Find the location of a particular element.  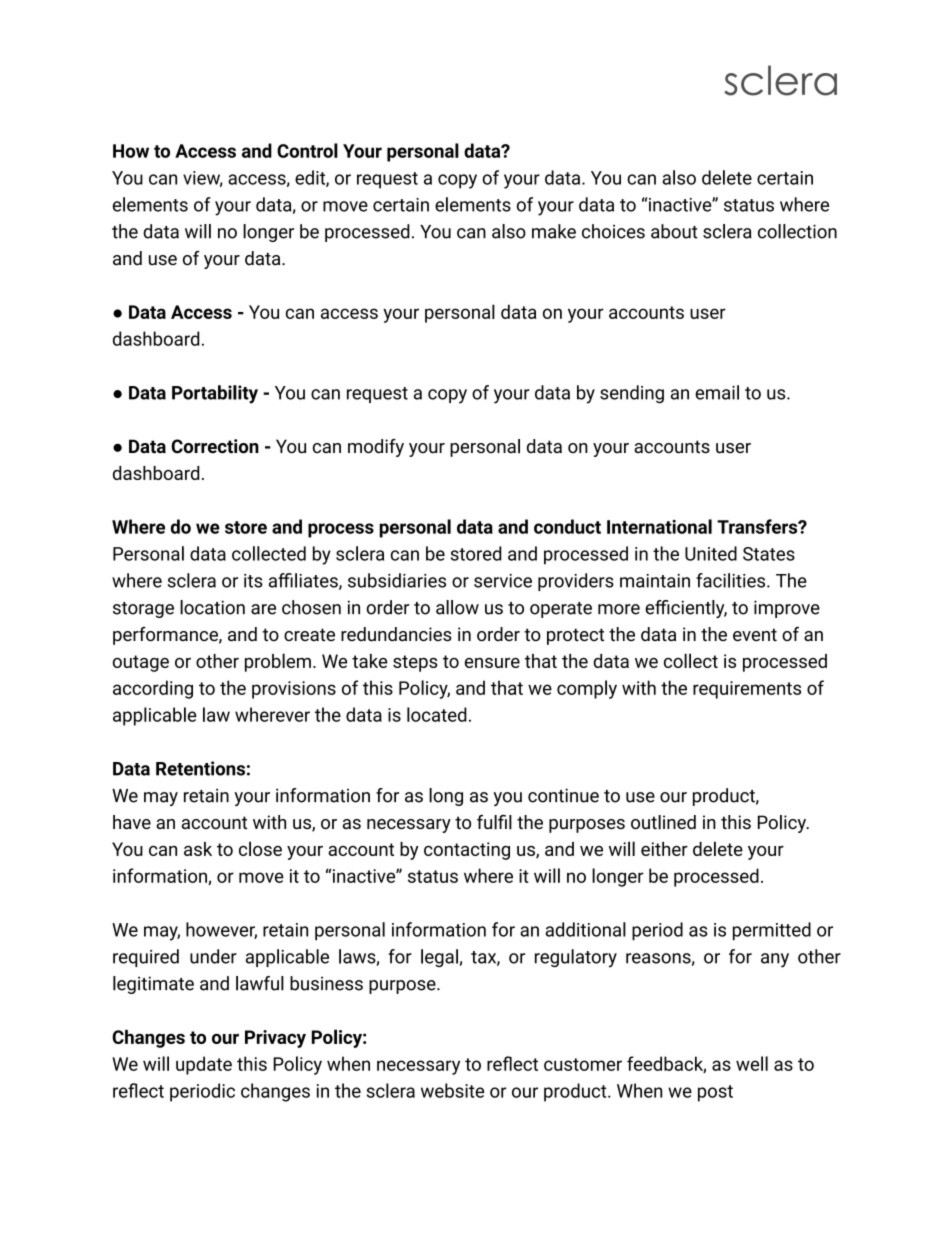

contacting is located at coordinates (467, 851).
